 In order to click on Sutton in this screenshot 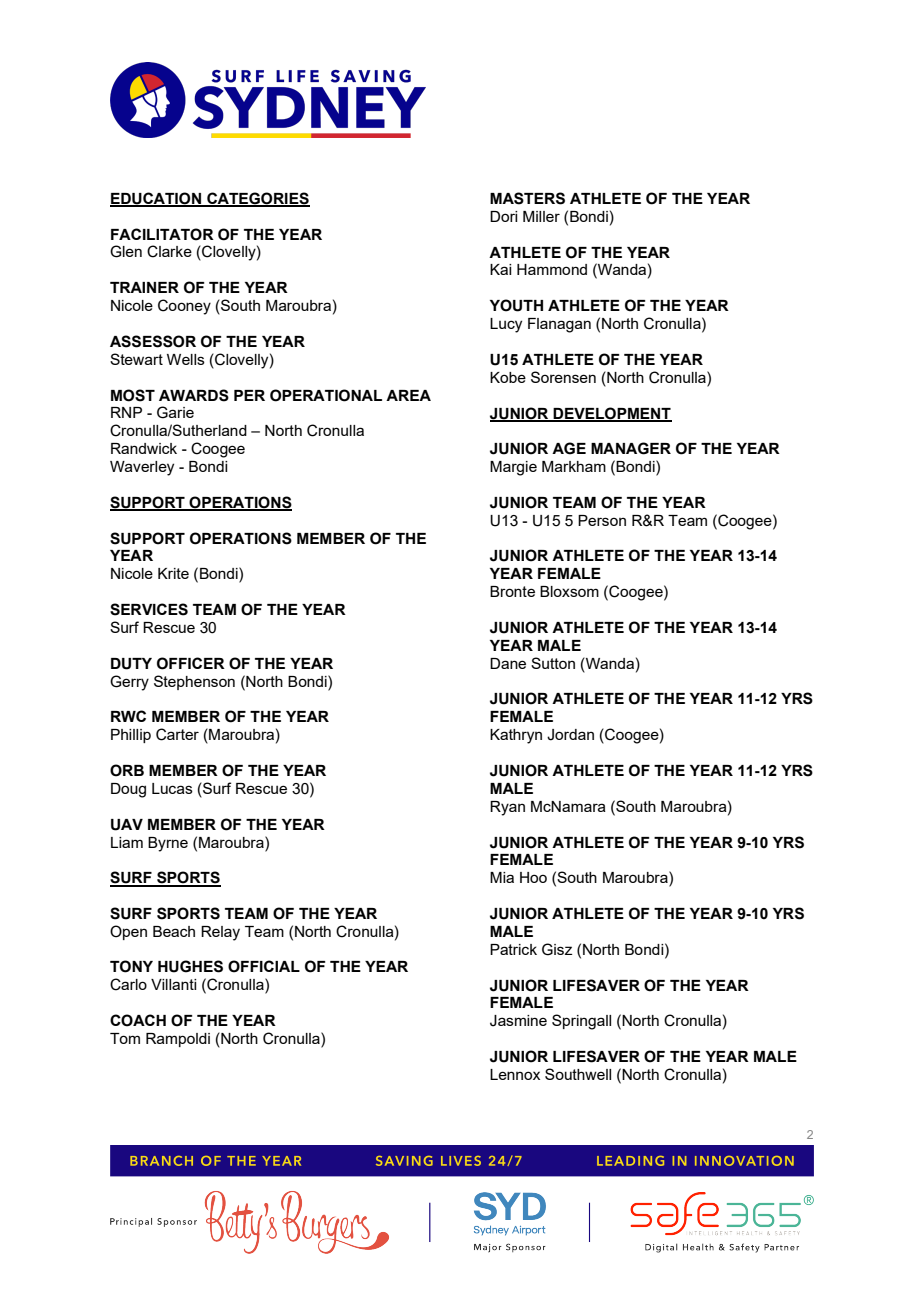, I will do `click(553, 663)`.
